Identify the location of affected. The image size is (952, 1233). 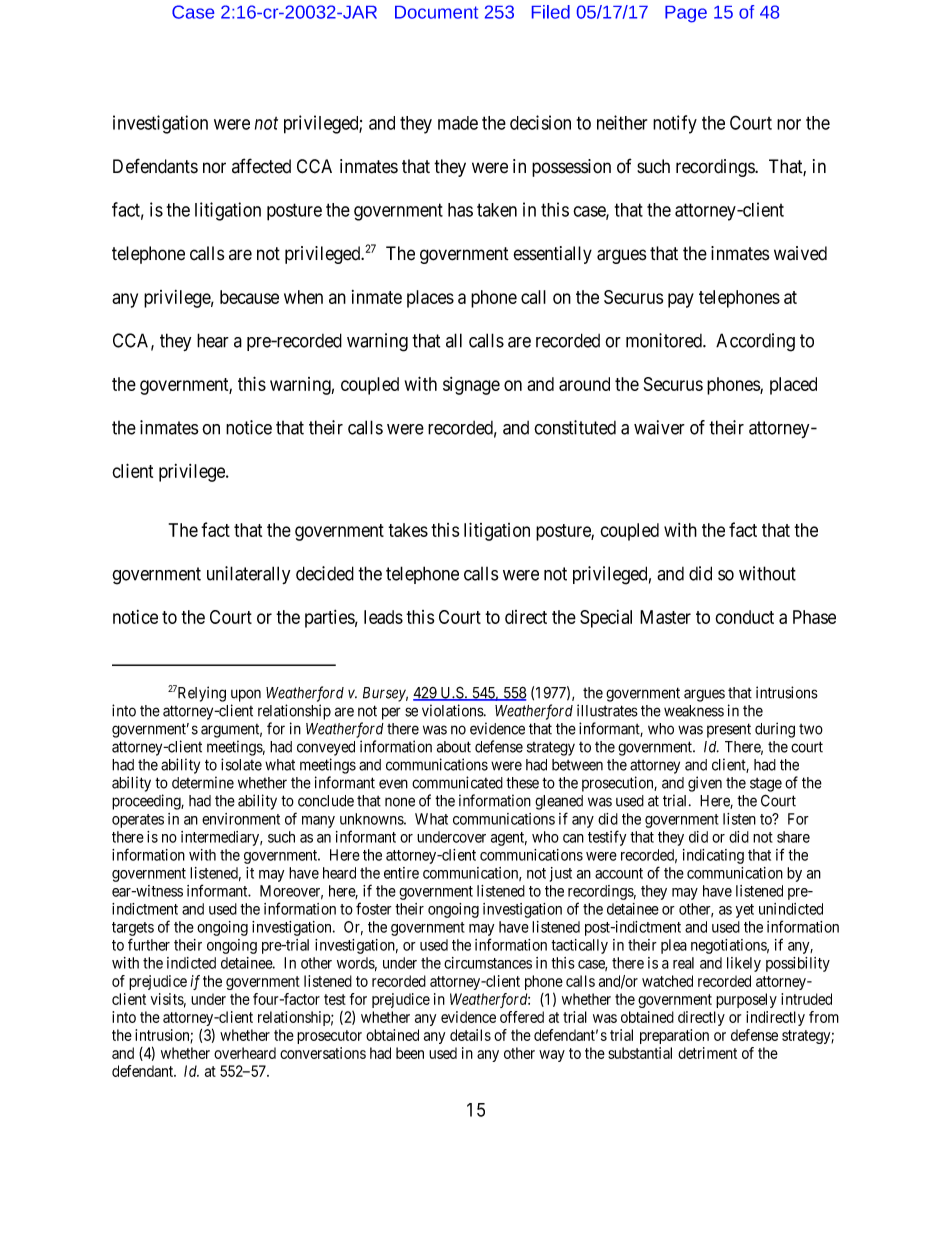
(261, 166).
